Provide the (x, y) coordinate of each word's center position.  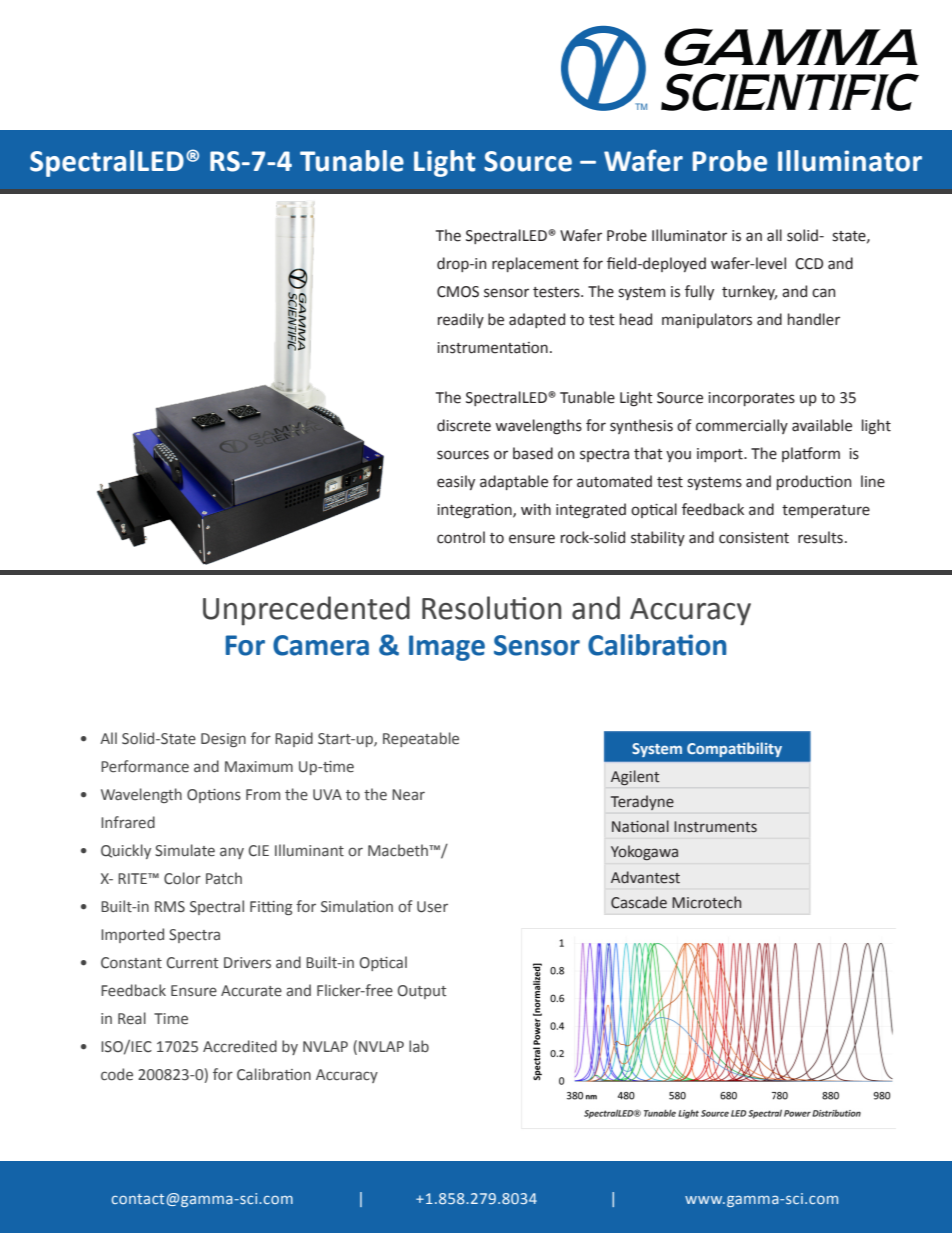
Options (214, 796)
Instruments (715, 827)
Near (408, 795)
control (461, 537)
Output (422, 992)
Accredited (240, 1046)
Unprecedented (306, 611)
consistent (754, 538)
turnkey (749, 292)
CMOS (458, 292)
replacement (535, 264)
